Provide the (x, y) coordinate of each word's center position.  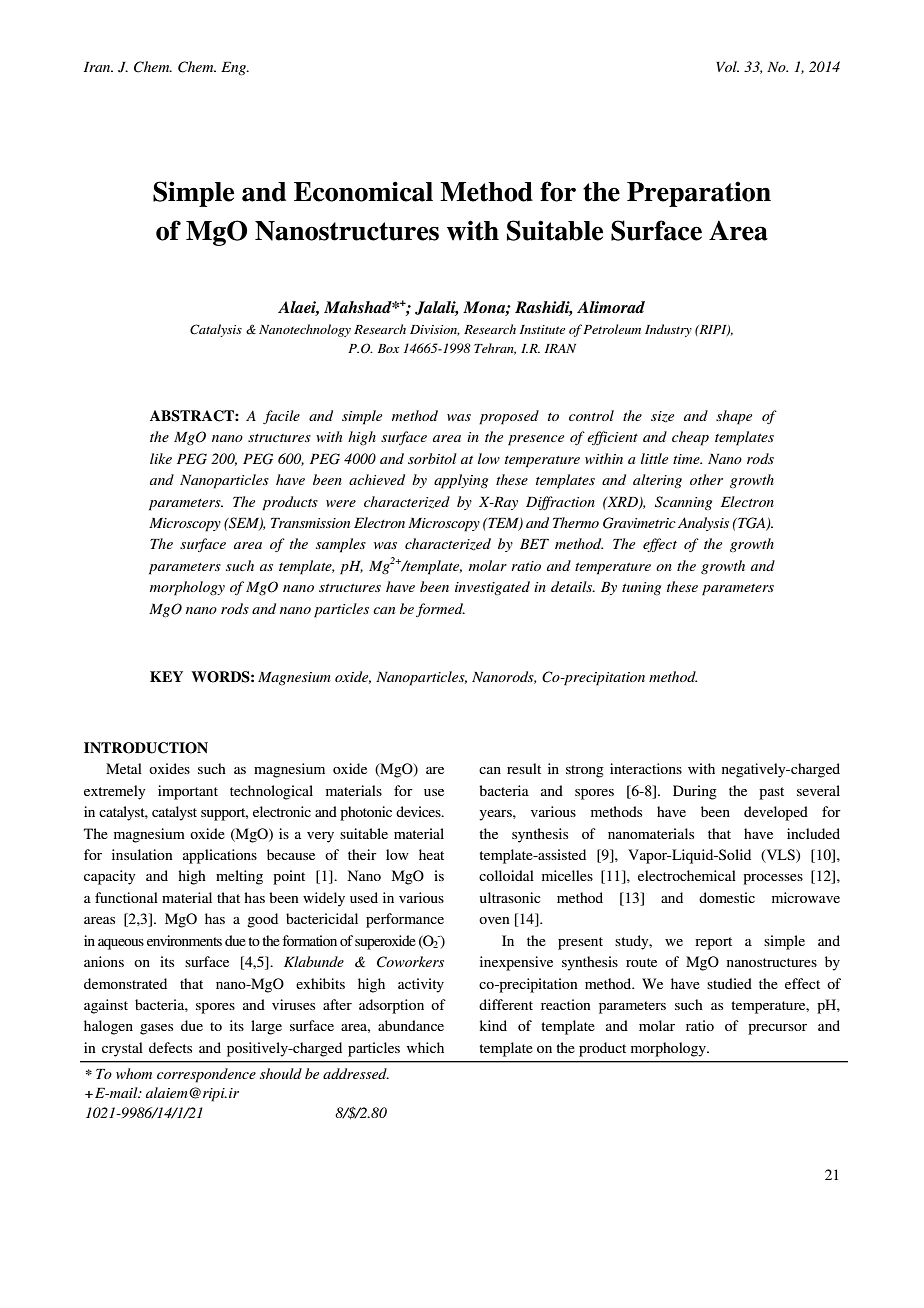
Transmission (310, 523)
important (188, 792)
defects (170, 1047)
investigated (492, 588)
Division (435, 330)
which (425, 1047)
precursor (777, 1029)
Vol (727, 66)
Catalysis (216, 330)
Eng (235, 68)
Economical (363, 191)
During (695, 792)
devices (419, 811)
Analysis (703, 524)
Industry (668, 330)
